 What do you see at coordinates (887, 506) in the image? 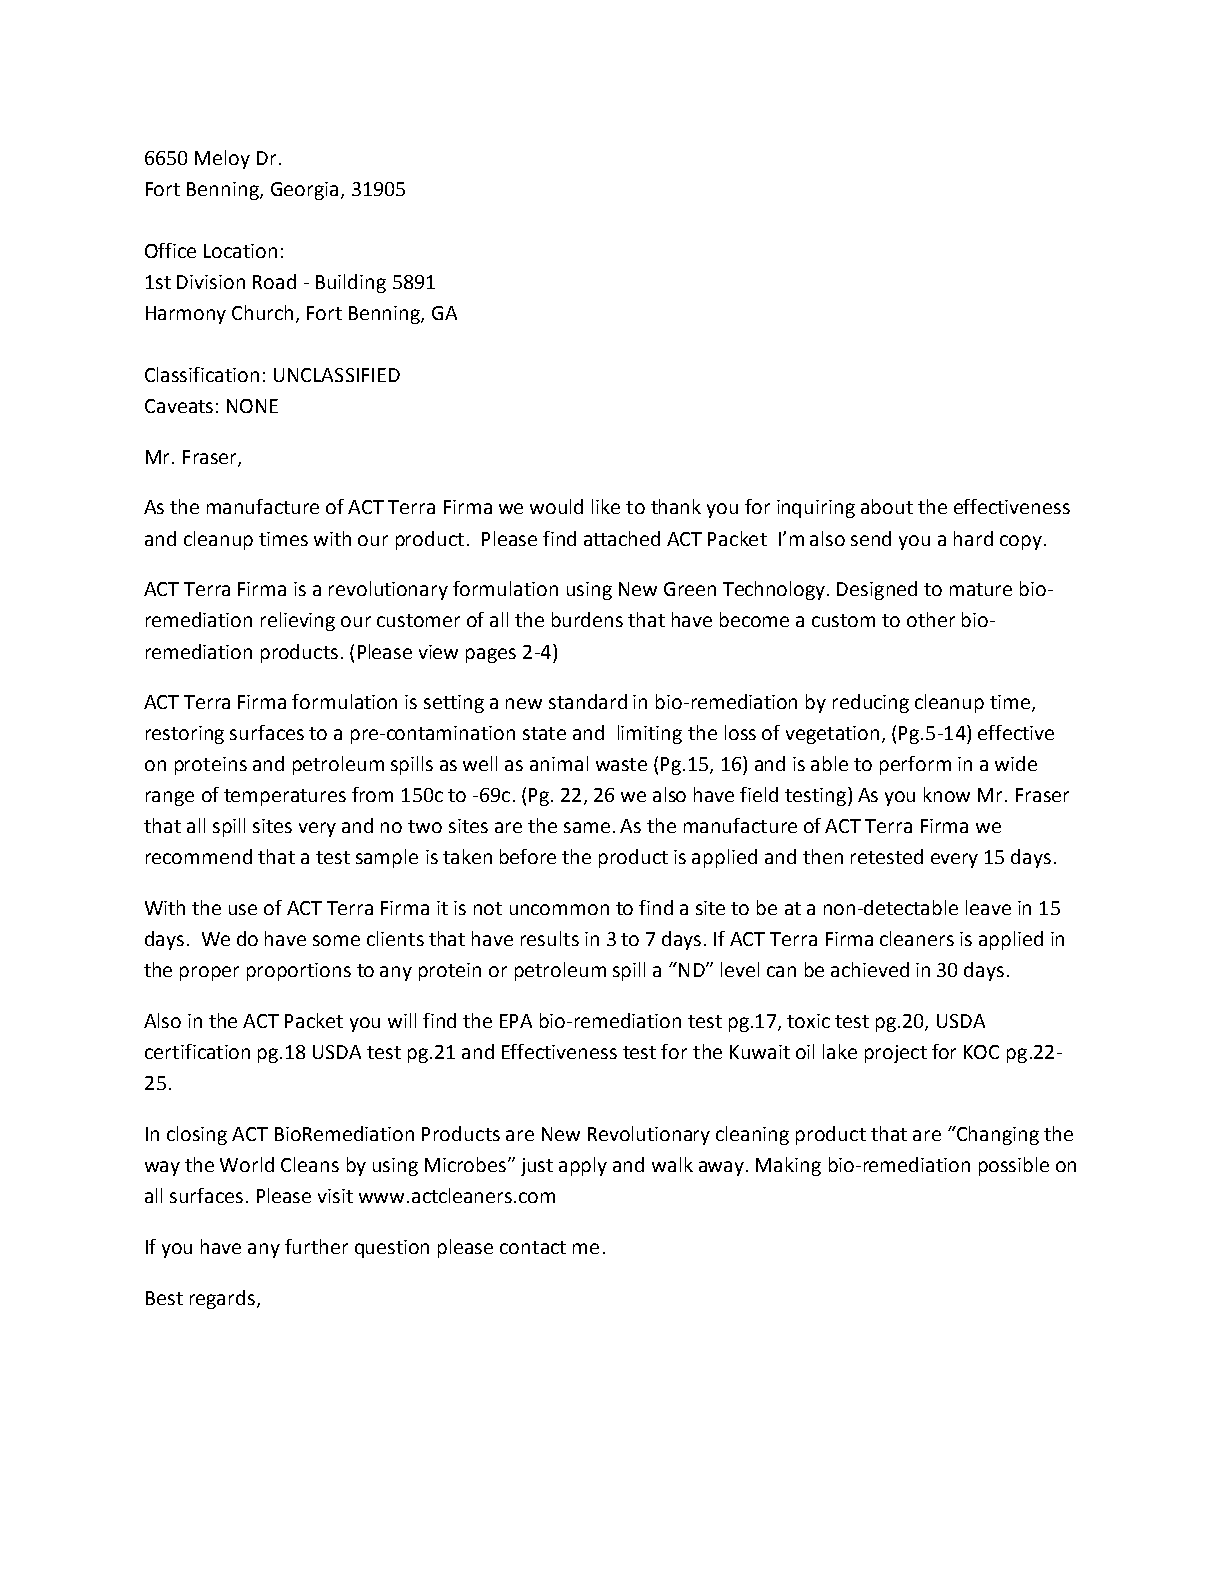
I see `about` at bounding box center [887, 506].
